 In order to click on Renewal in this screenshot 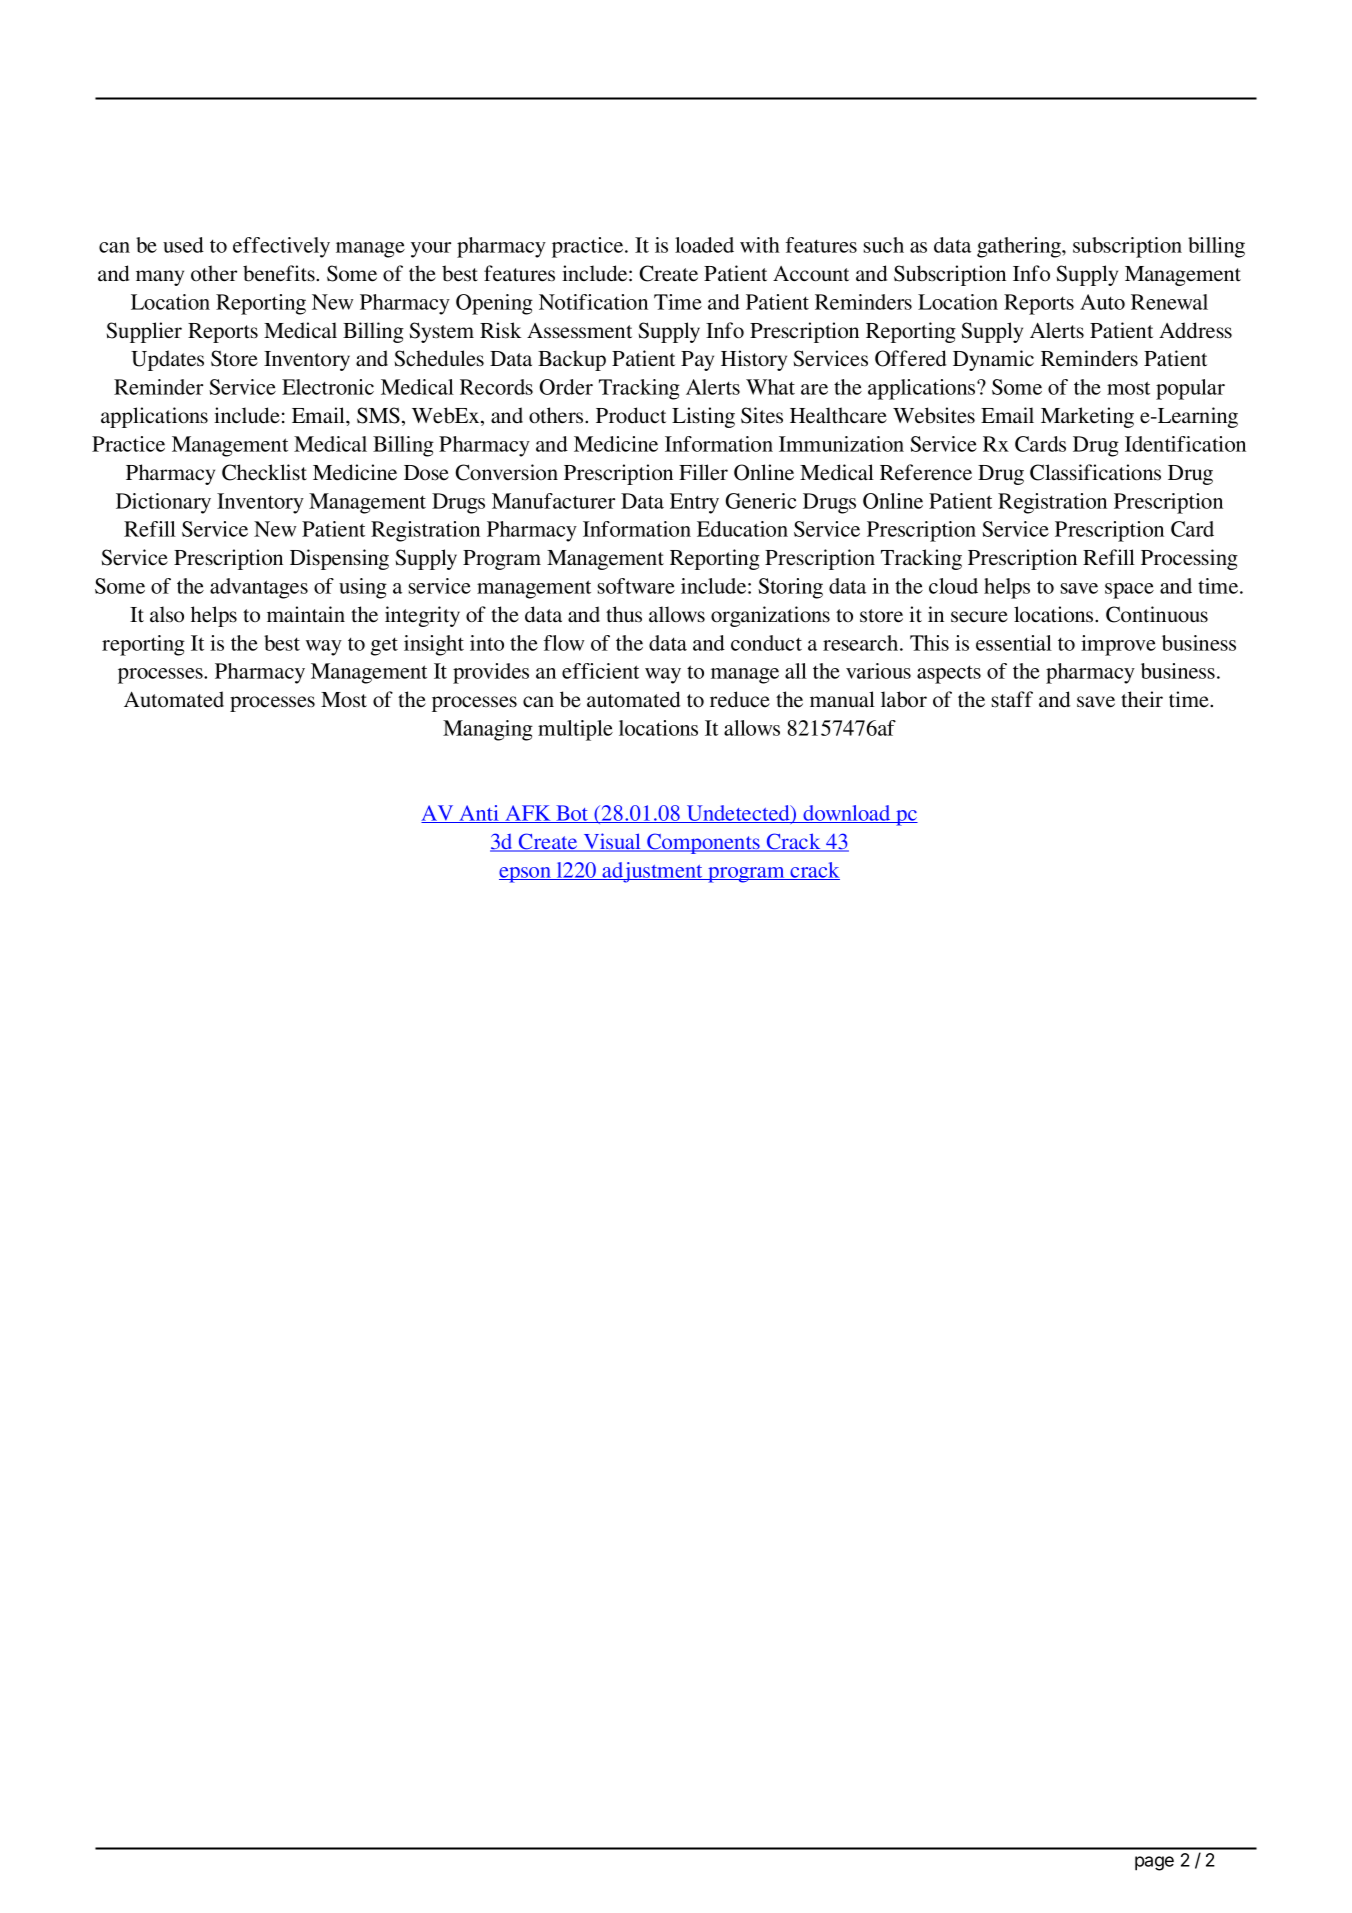, I will do `click(1169, 302)`.
